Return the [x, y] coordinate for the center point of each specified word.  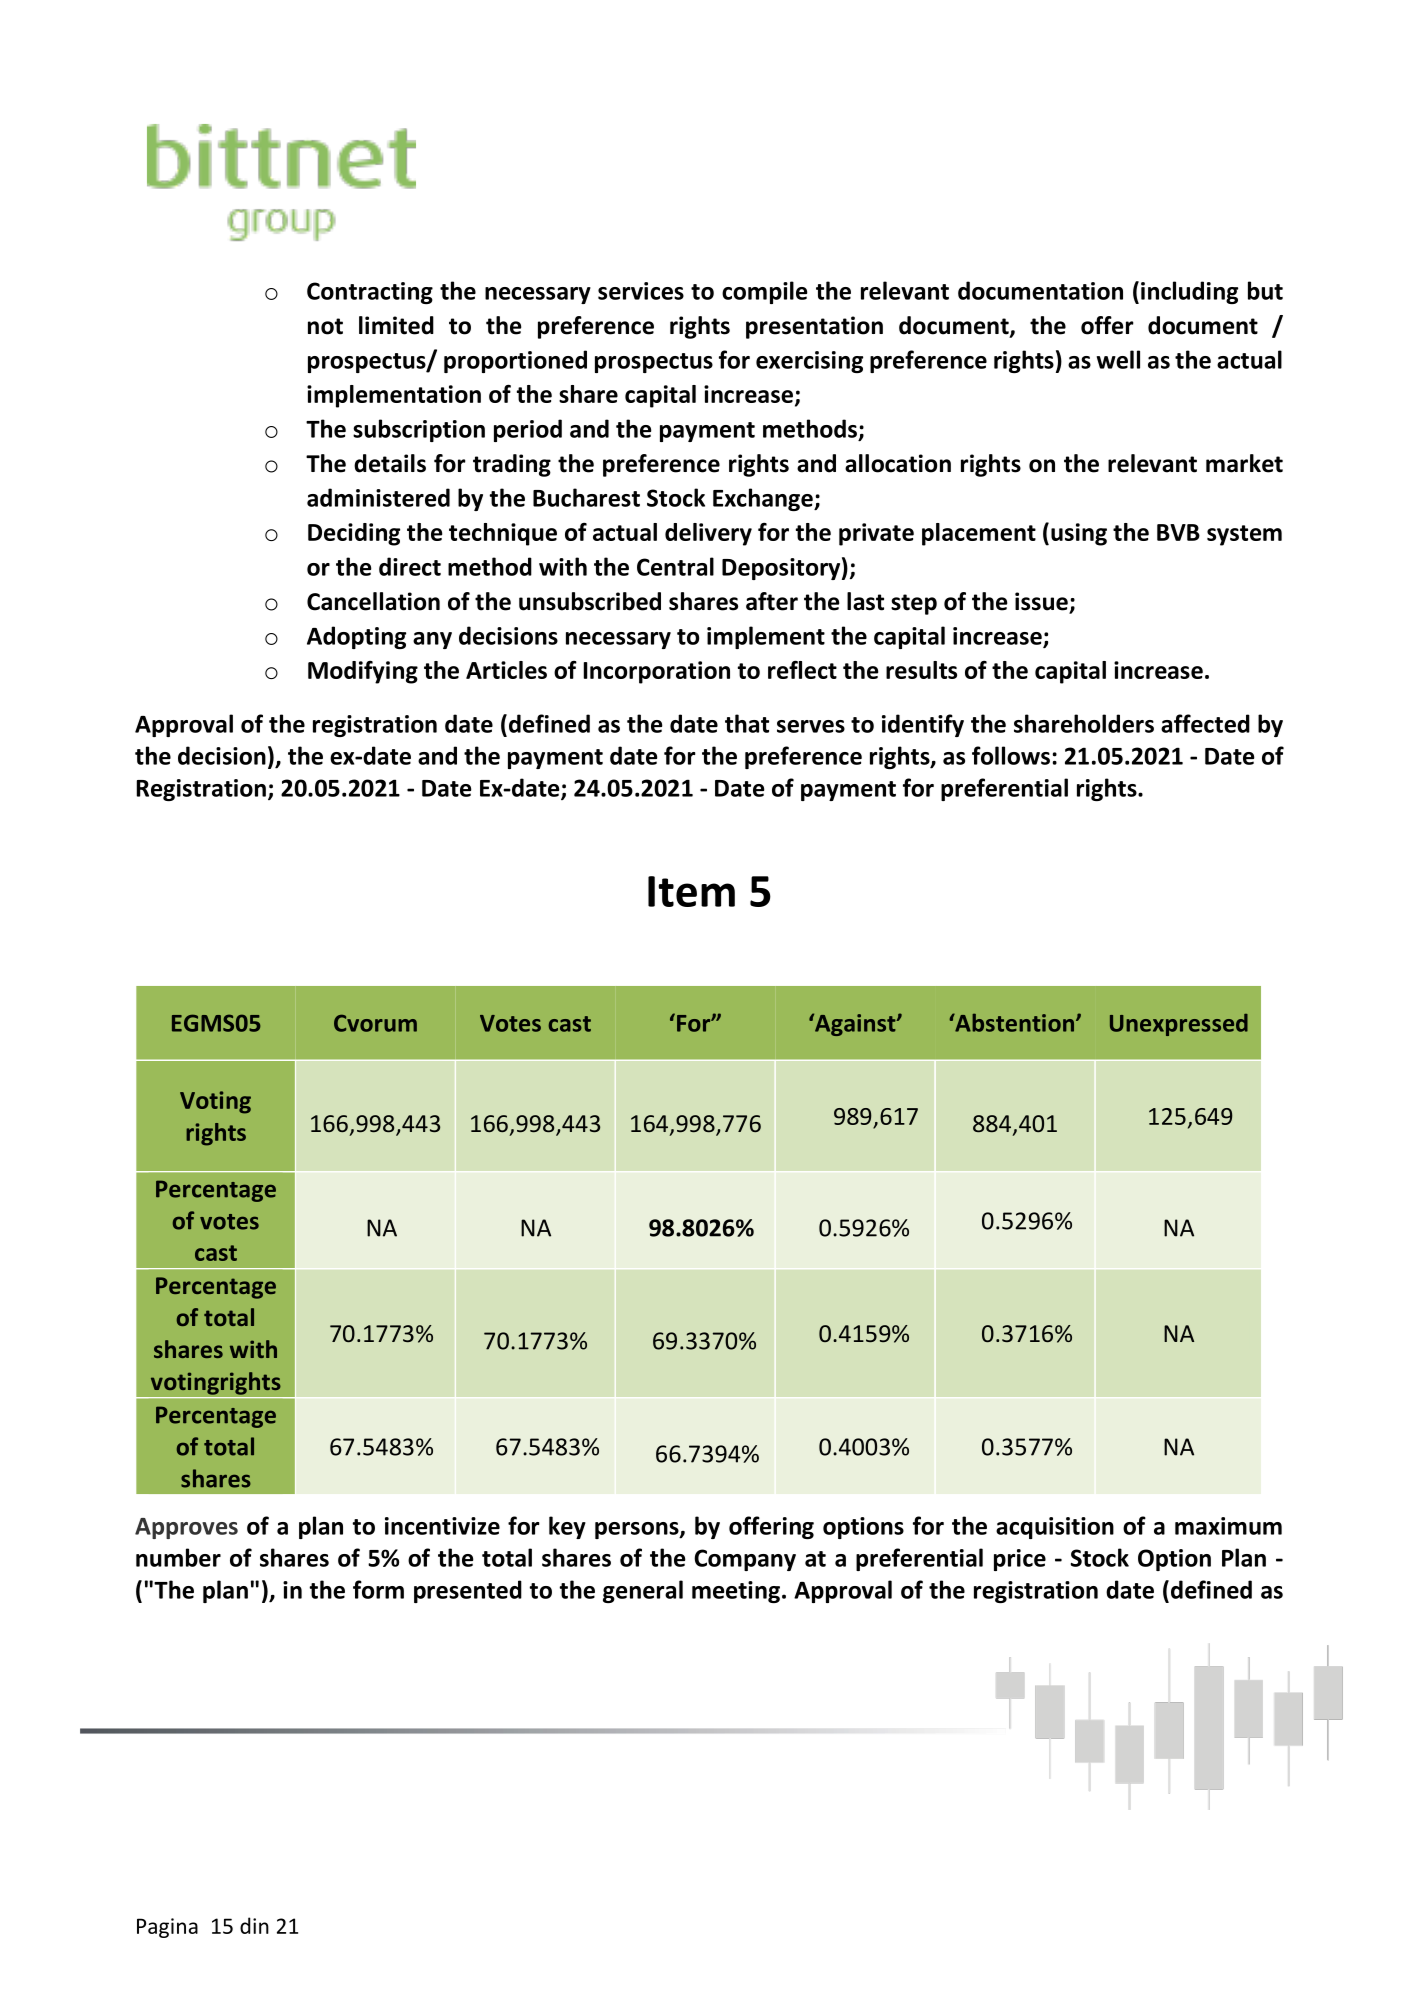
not [325, 326]
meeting [736, 1592]
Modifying [363, 672]
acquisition [1055, 1528]
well [1118, 359]
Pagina [167, 1928]
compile [765, 292]
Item [691, 891]
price [1020, 1560]
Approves [186, 1528]
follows [1011, 755]
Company [745, 1560]
